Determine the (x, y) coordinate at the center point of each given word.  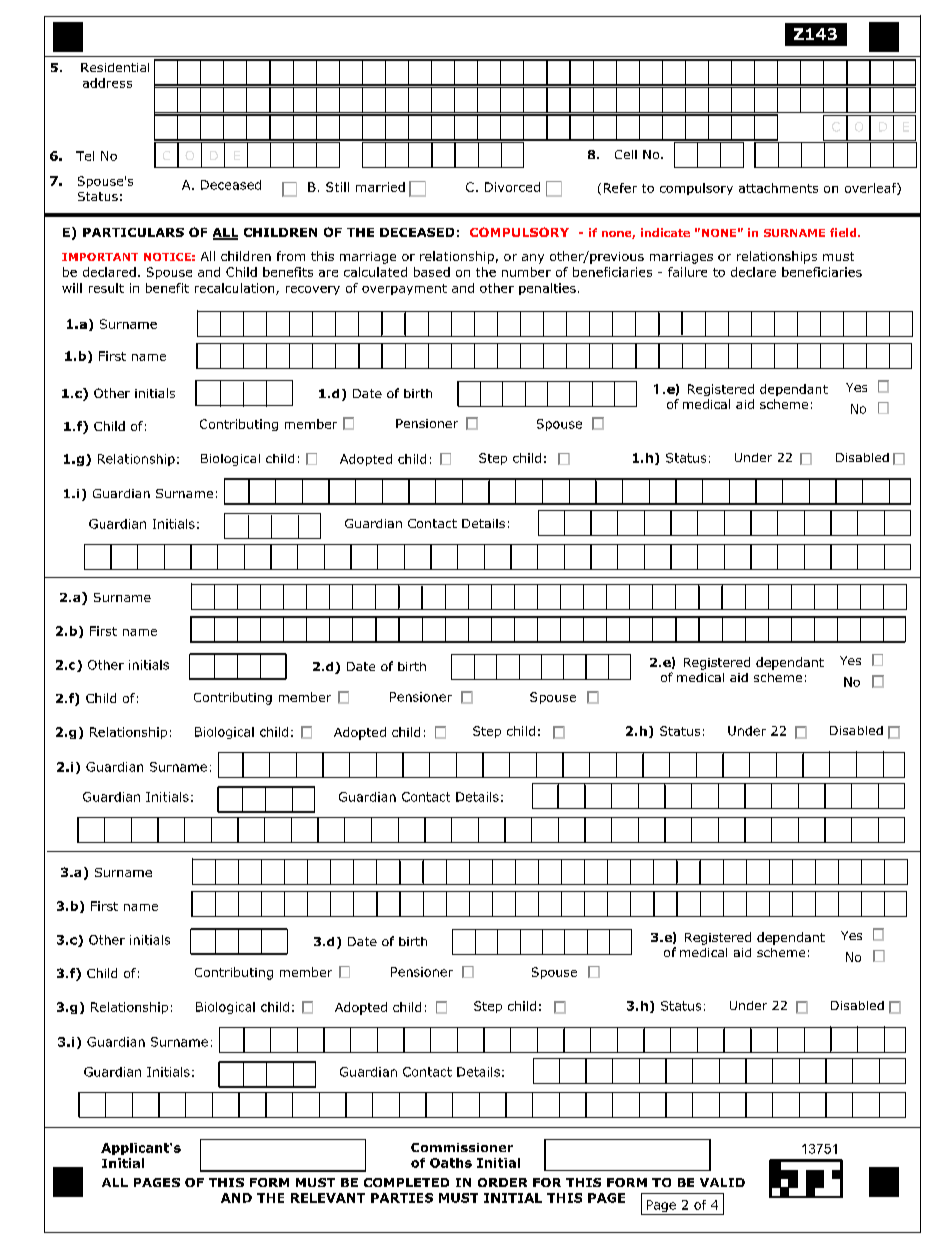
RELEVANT (328, 1198)
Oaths (451, 1163)
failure (687, 272)
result (106, 288)
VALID (722, 1182)
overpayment (404, 289)
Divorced (512, 187)
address (107, 83)
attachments (778, 188)
